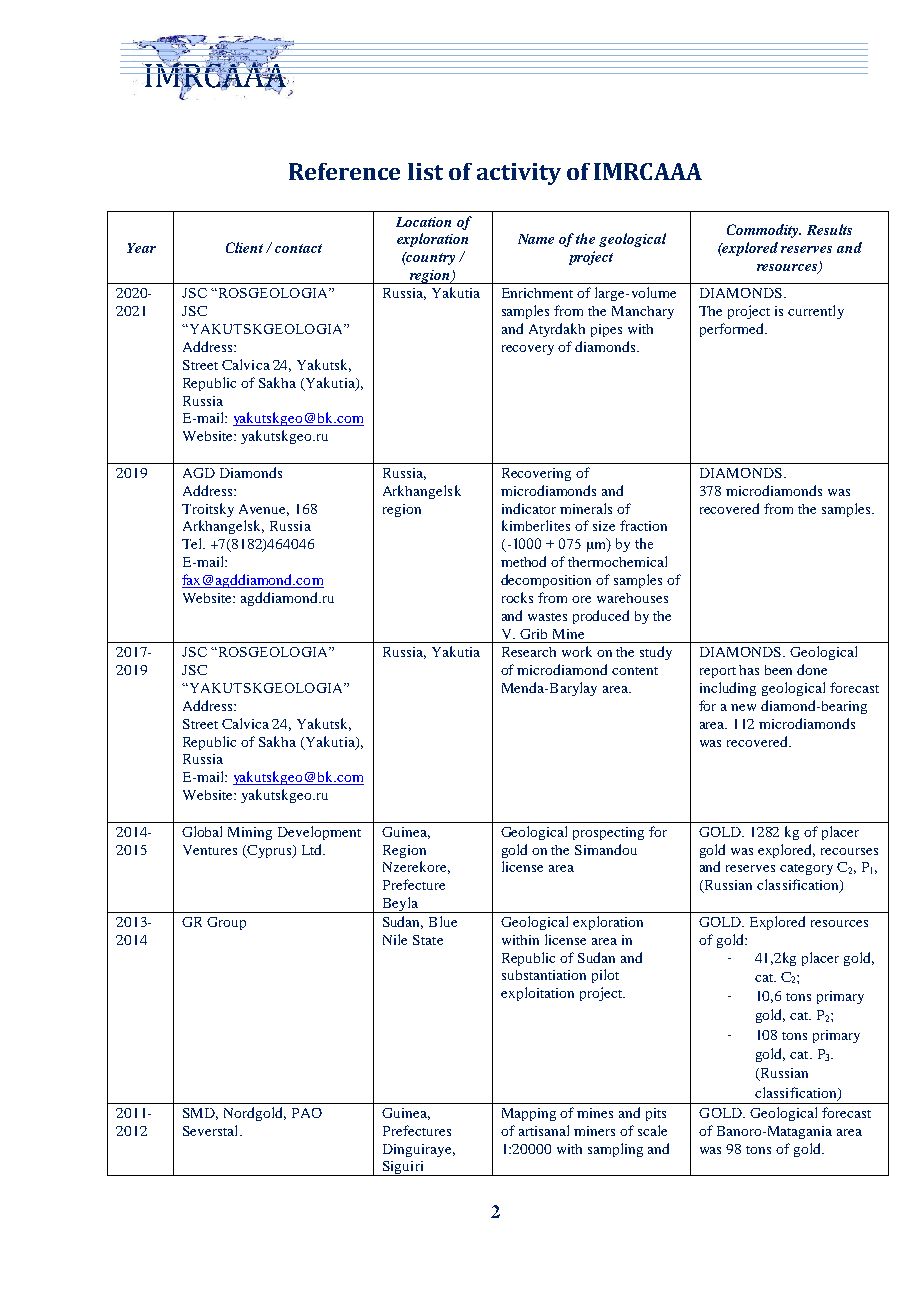 Image resolution: width=924 pixels, height=1308 pixels. I want to click on activity, so click(519, 174).
